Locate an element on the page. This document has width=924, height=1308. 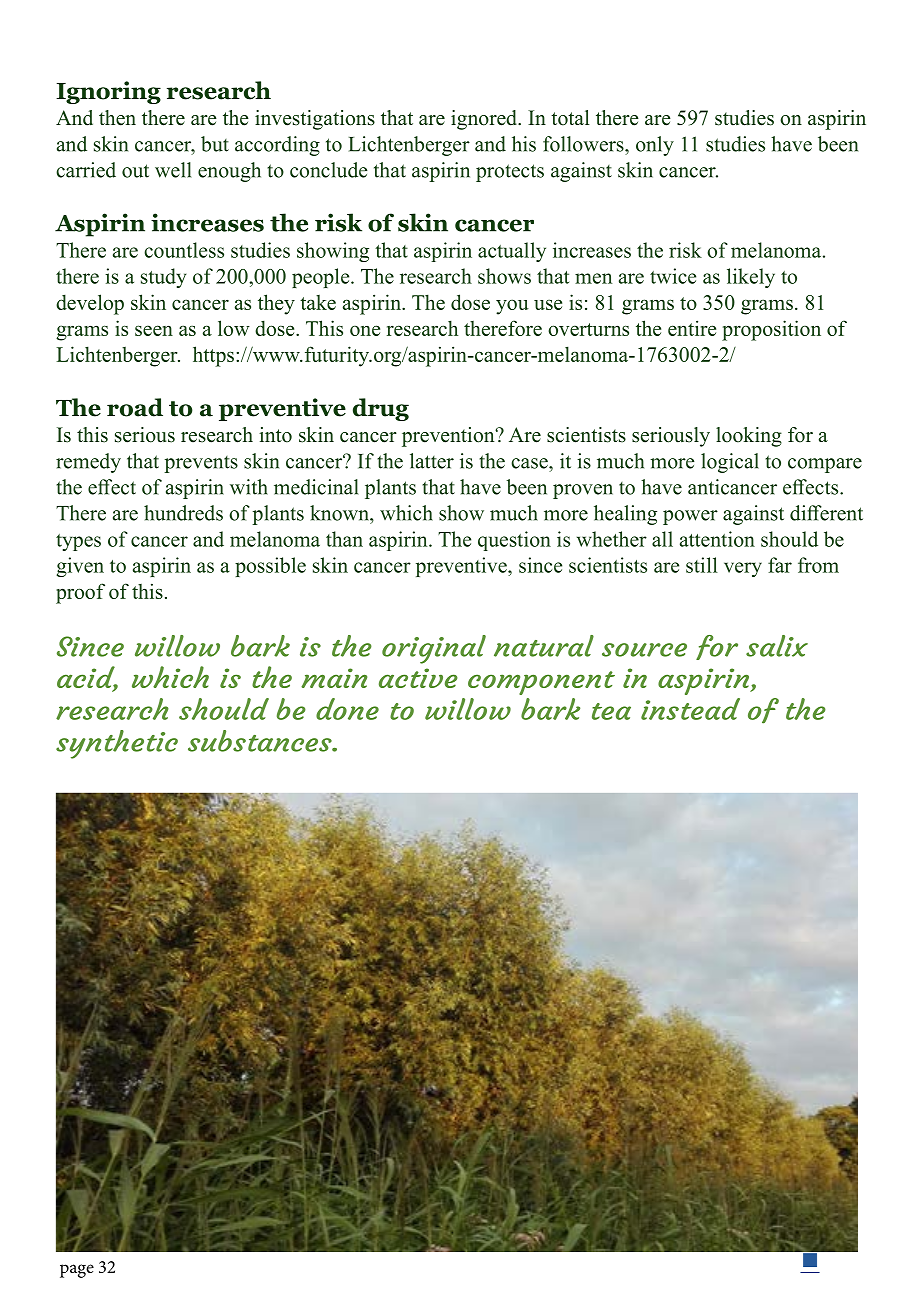
synthetic is located at coordinates (117, 744).
